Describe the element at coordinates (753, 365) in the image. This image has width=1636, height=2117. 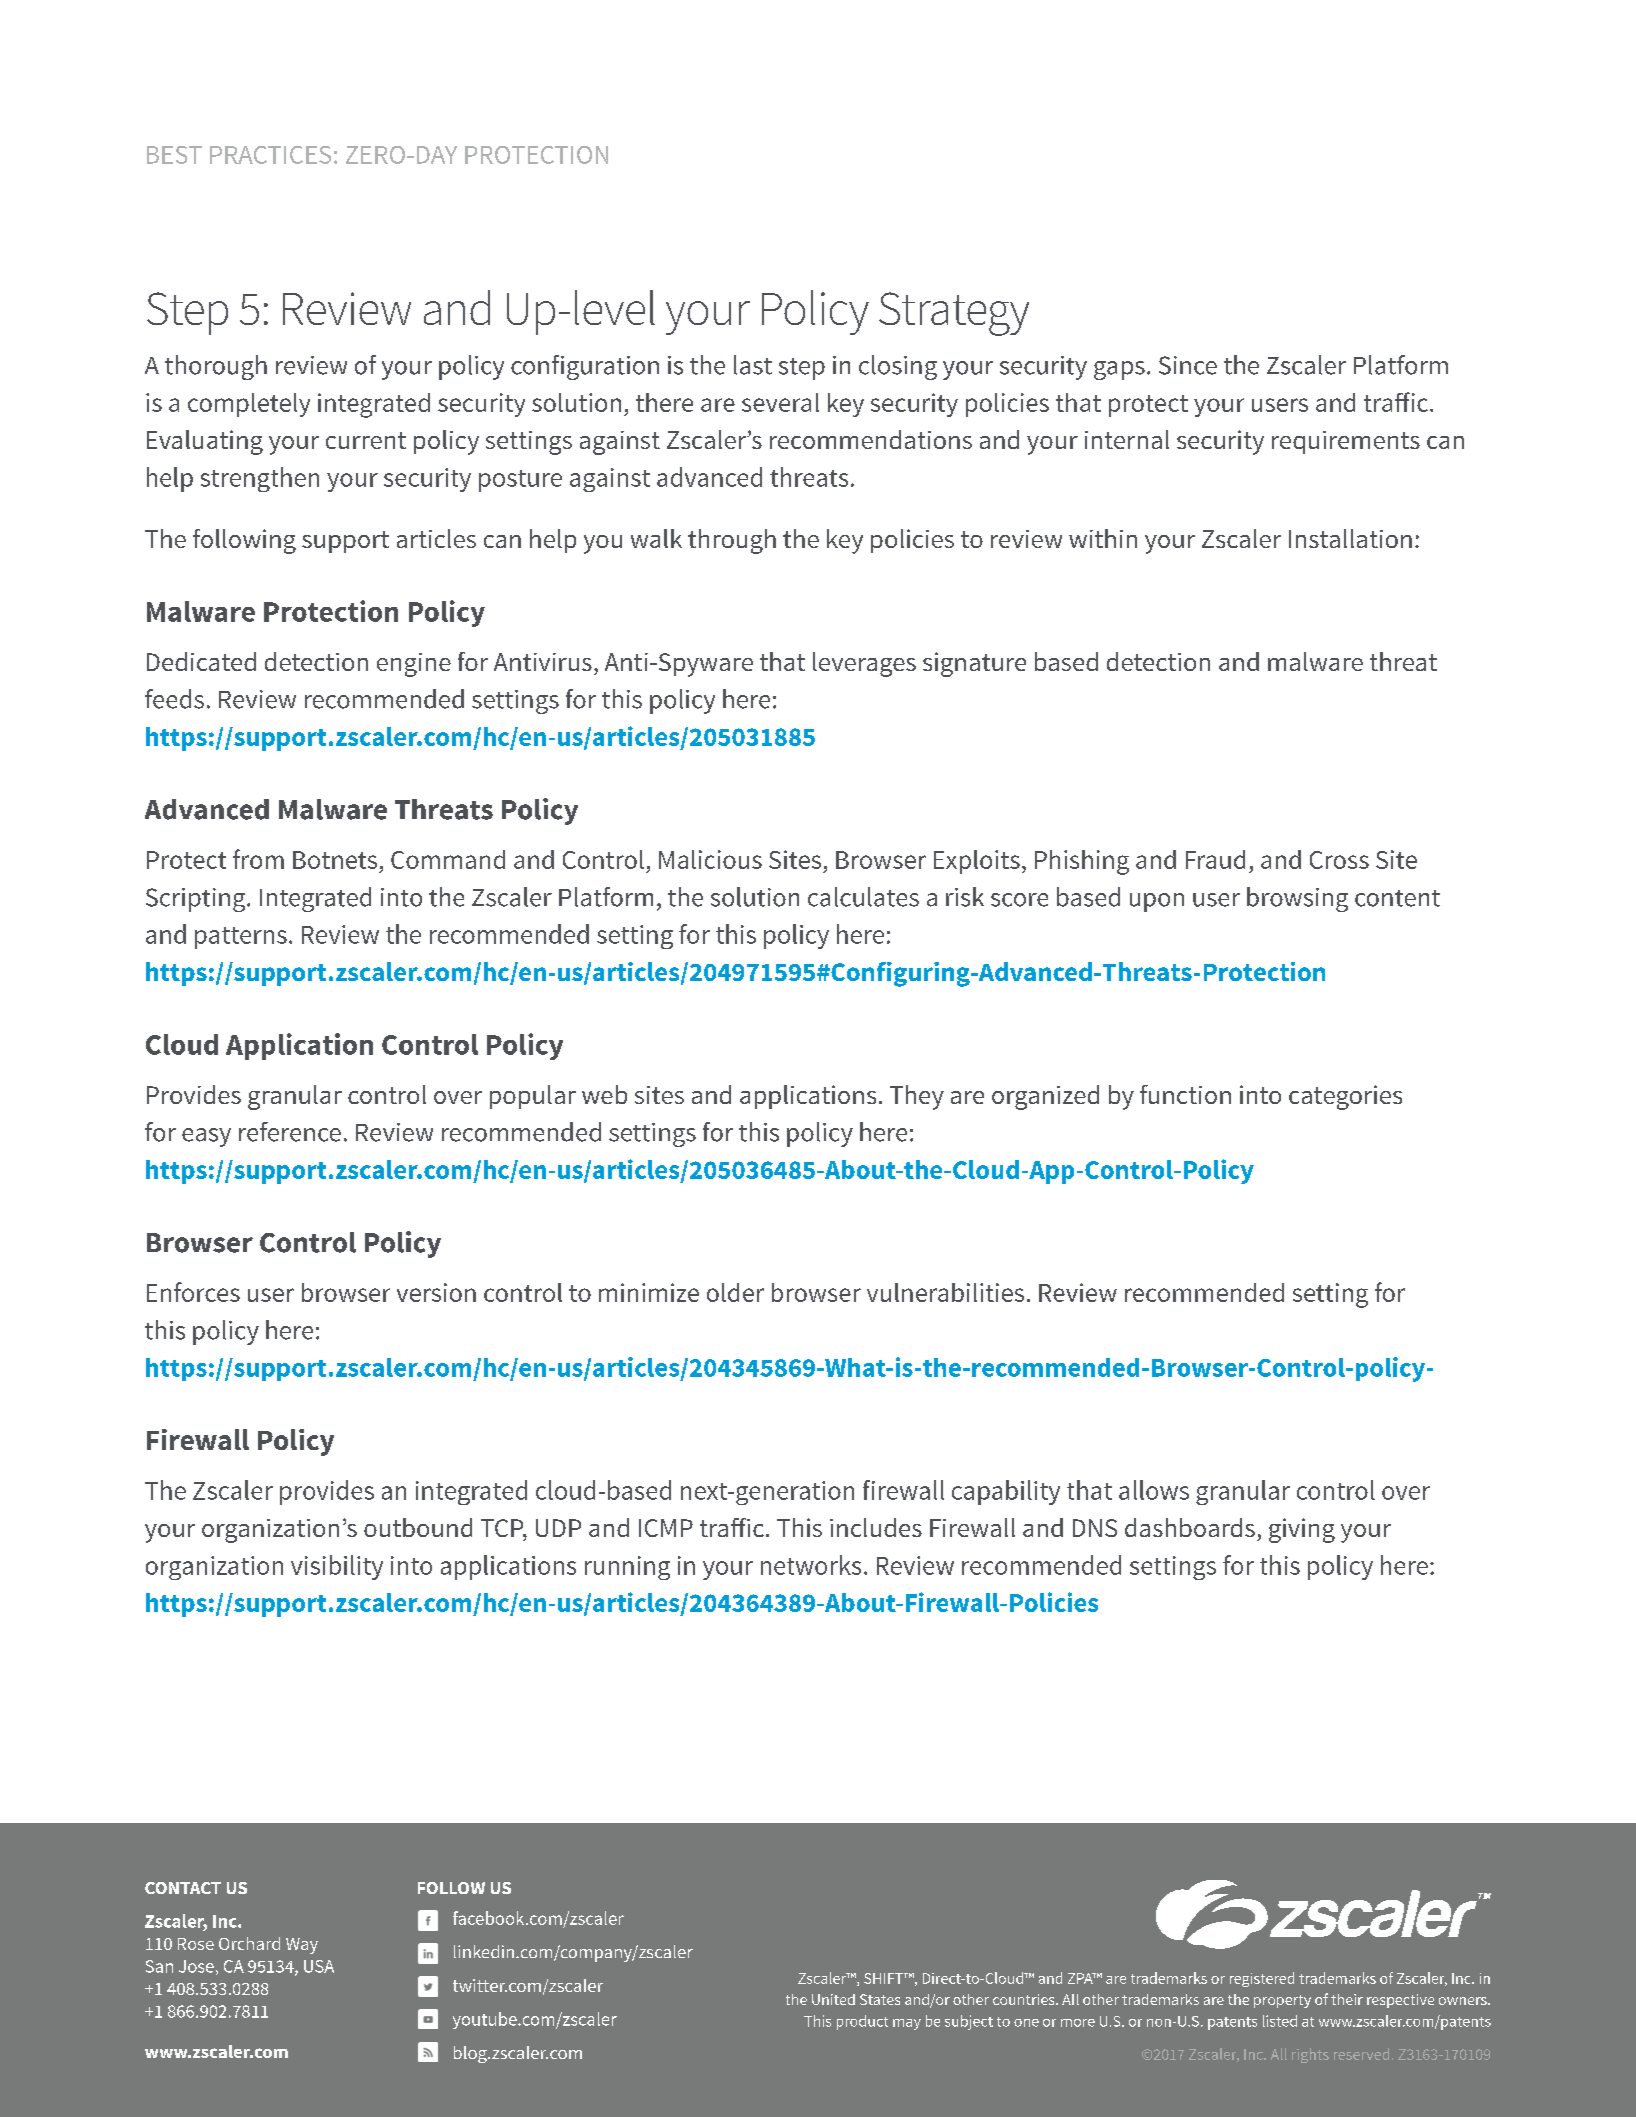
I see `last` at that location.
